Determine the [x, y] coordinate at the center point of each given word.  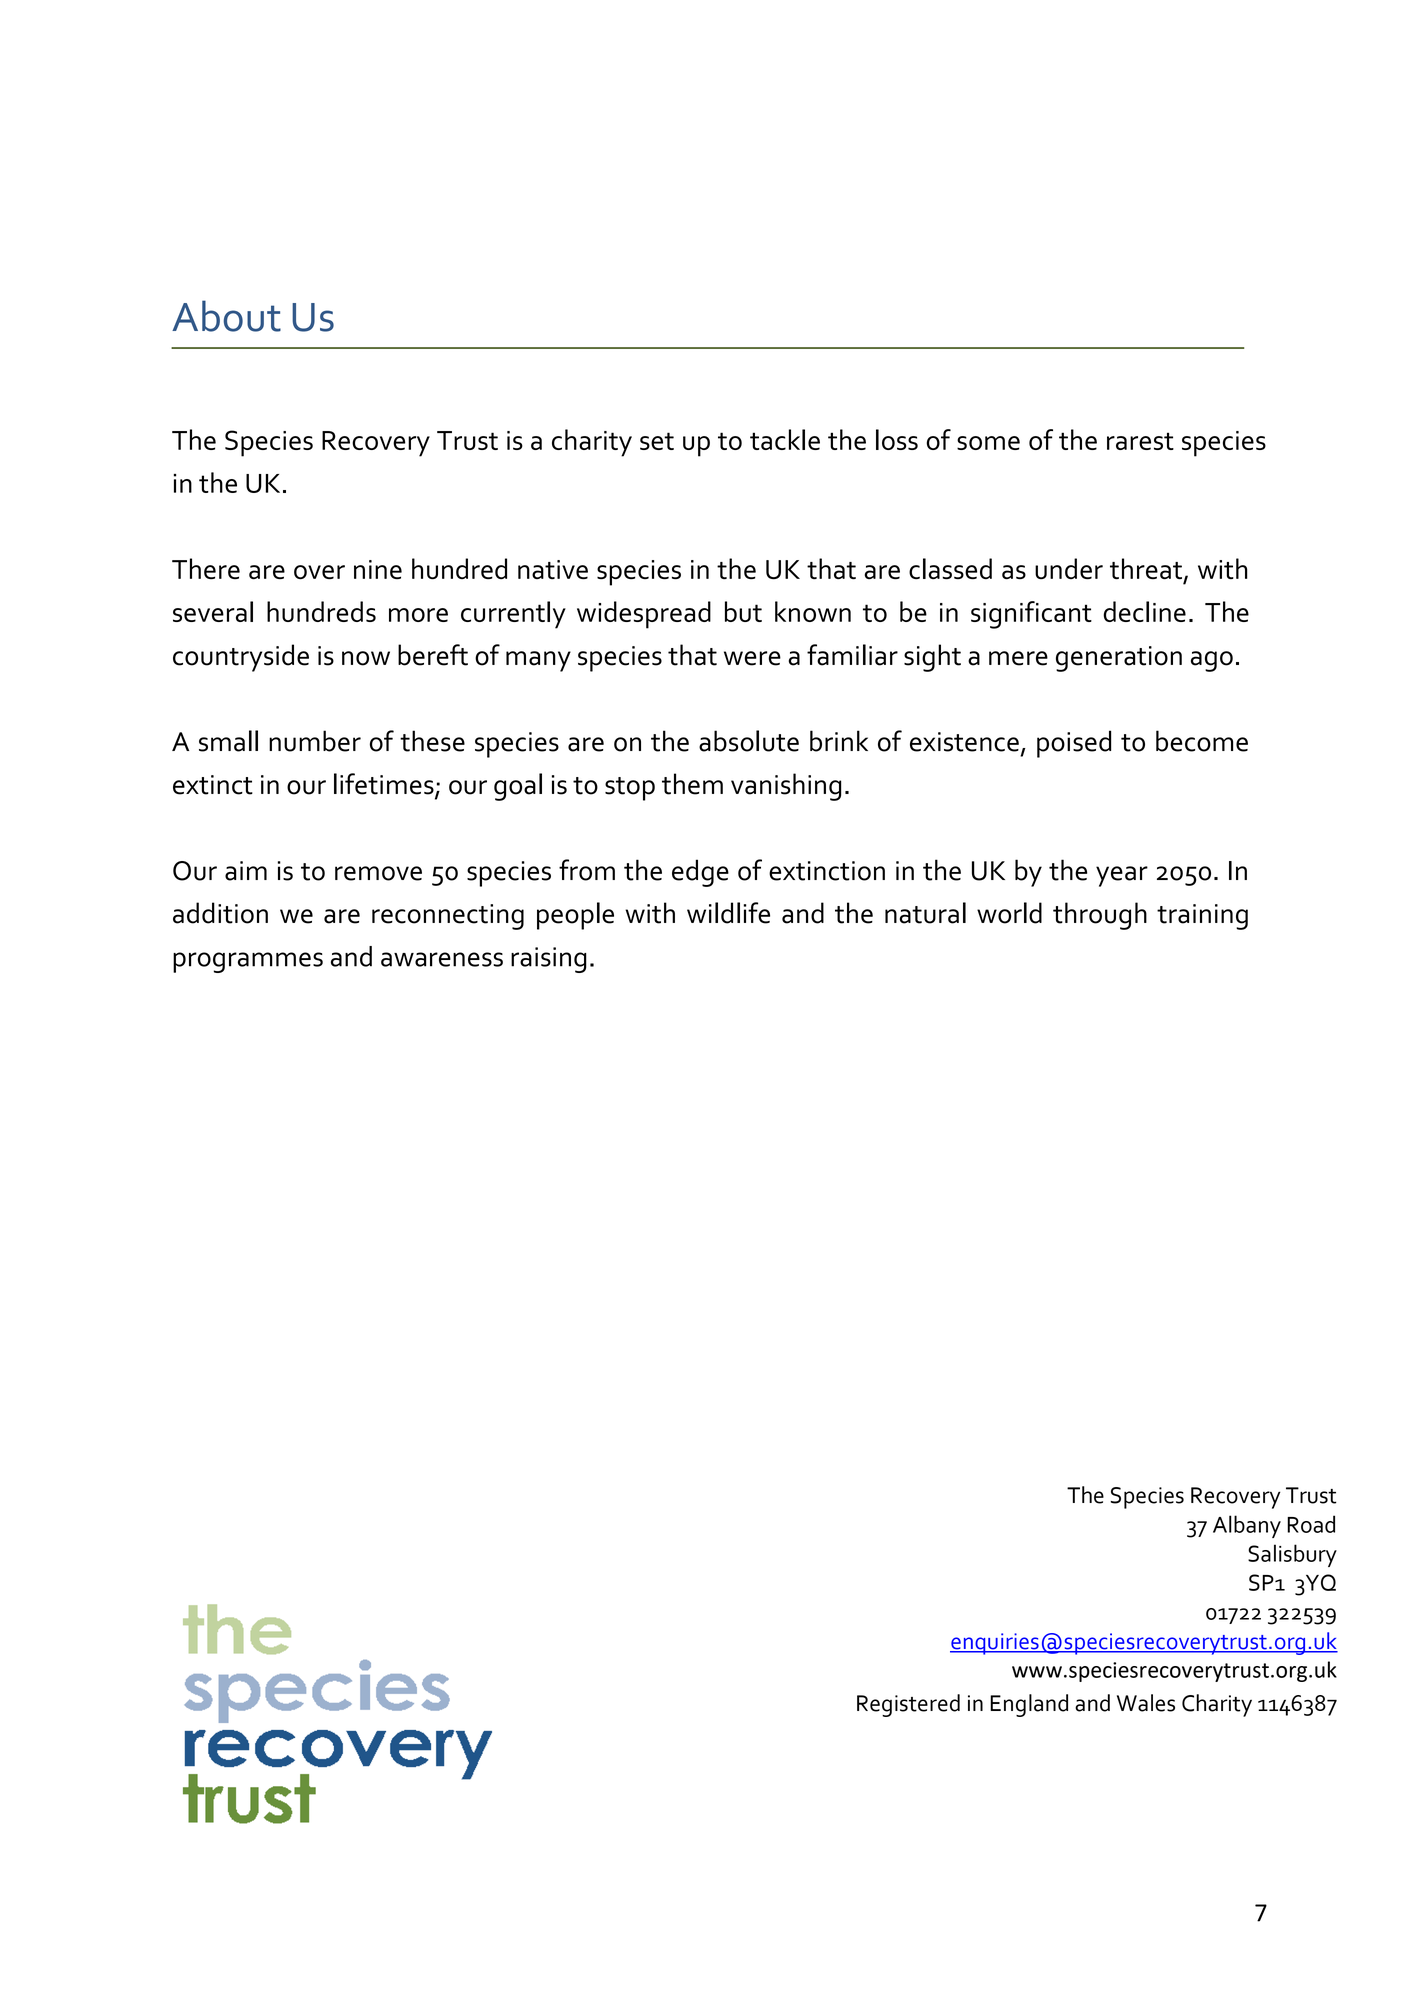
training [1202, 917]
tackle [785, 439]
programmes [248, 962]
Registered [908, 1705]
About [226, 316]
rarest [1140, 441]
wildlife [728, 913]
